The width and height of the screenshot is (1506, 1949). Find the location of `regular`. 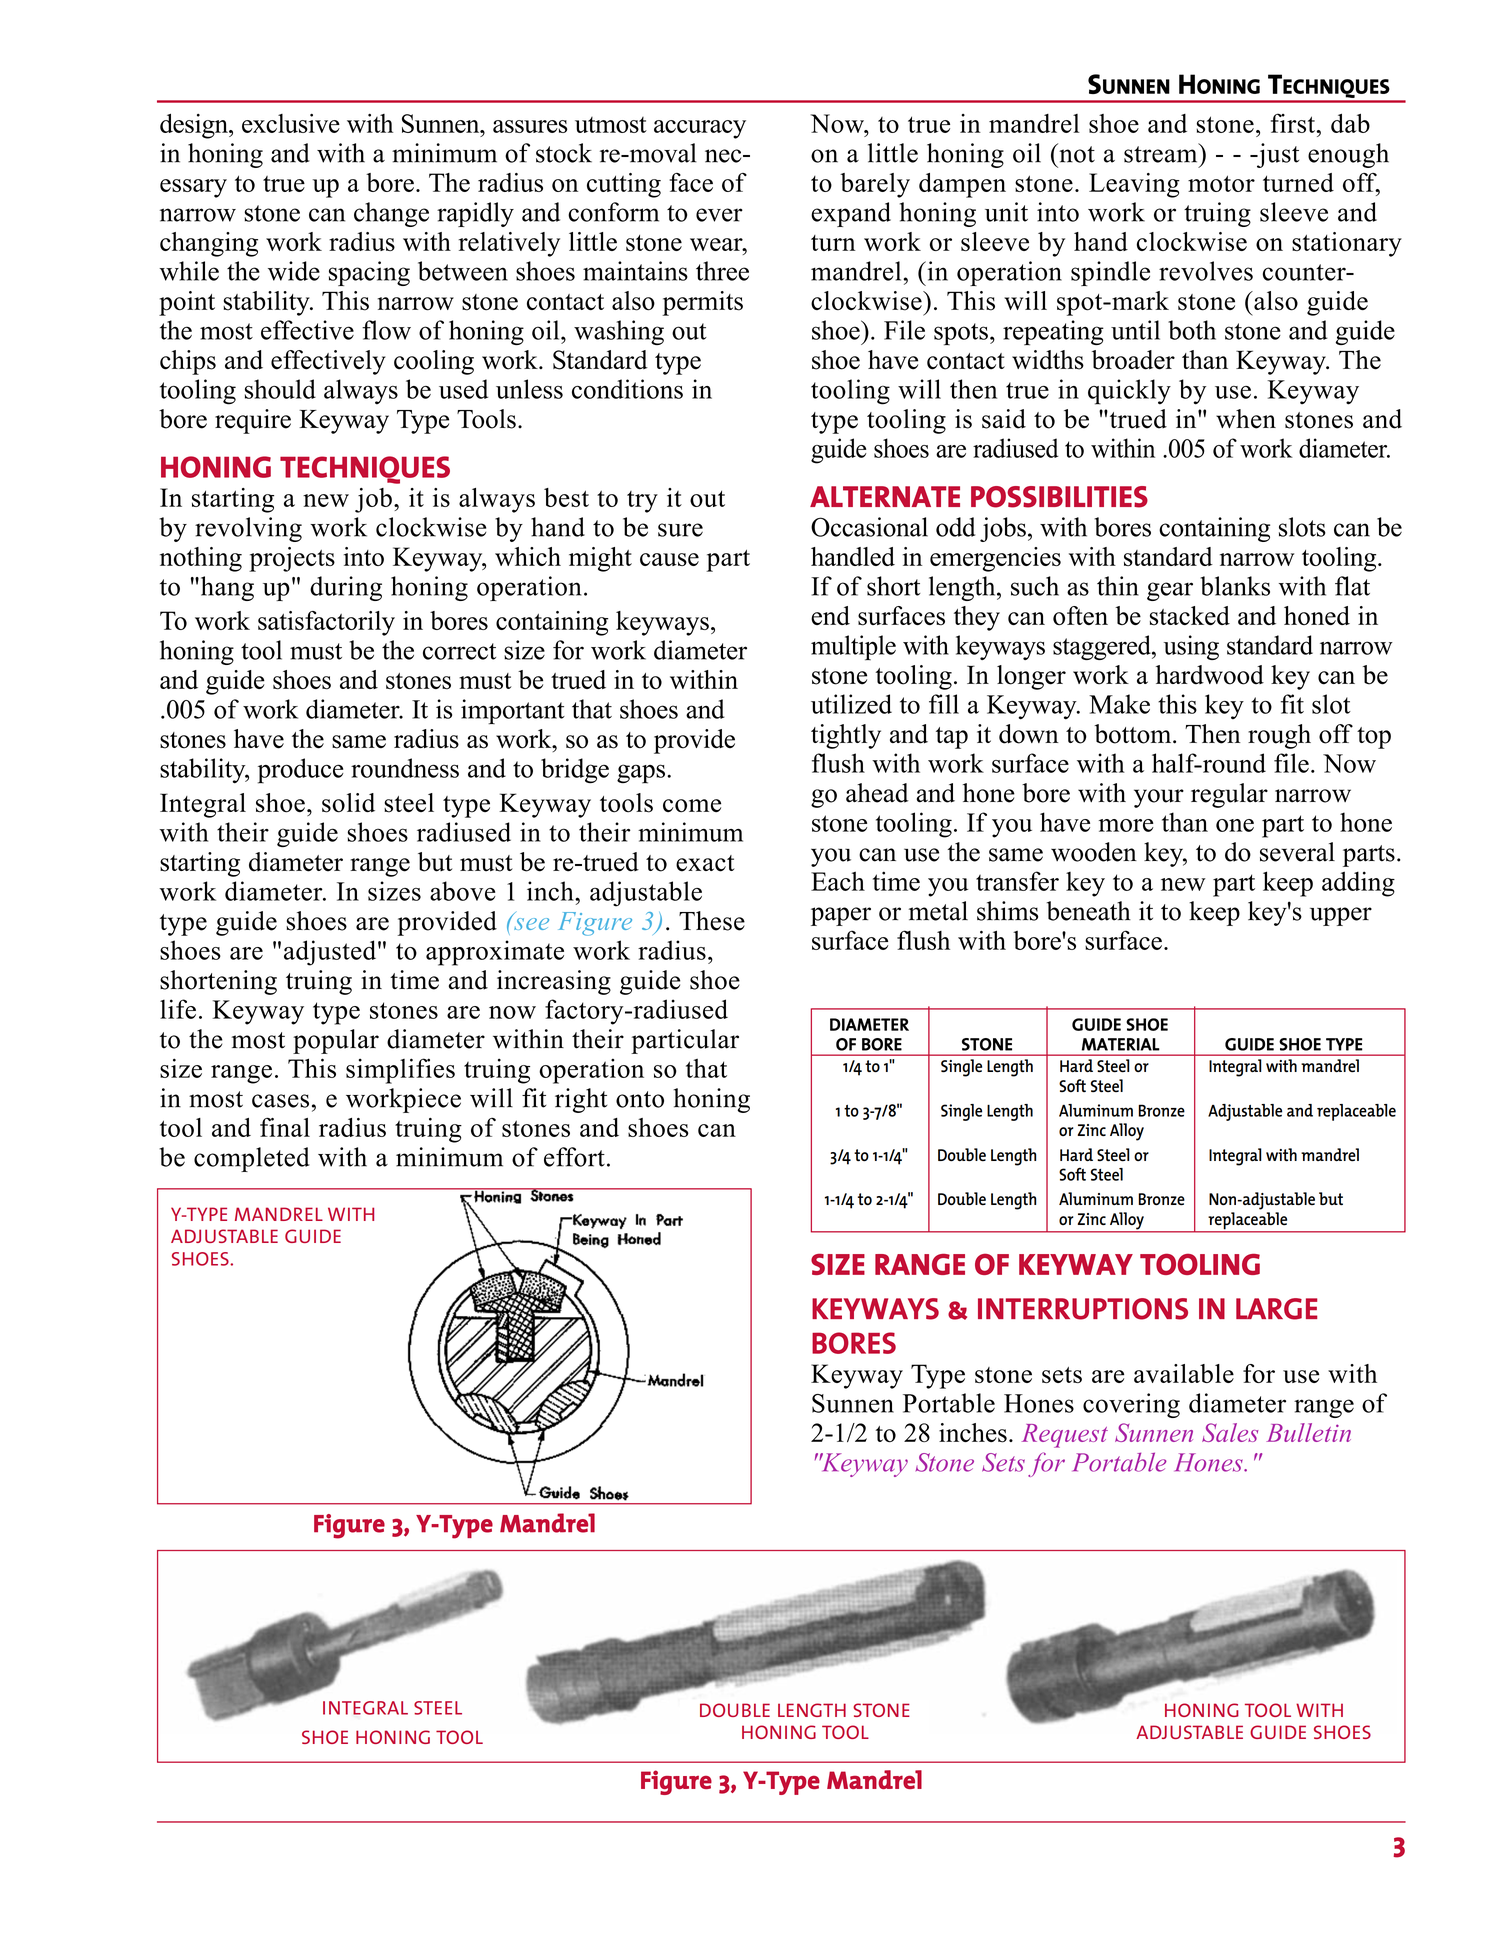

regular is located at coordinates (1229, 795).
